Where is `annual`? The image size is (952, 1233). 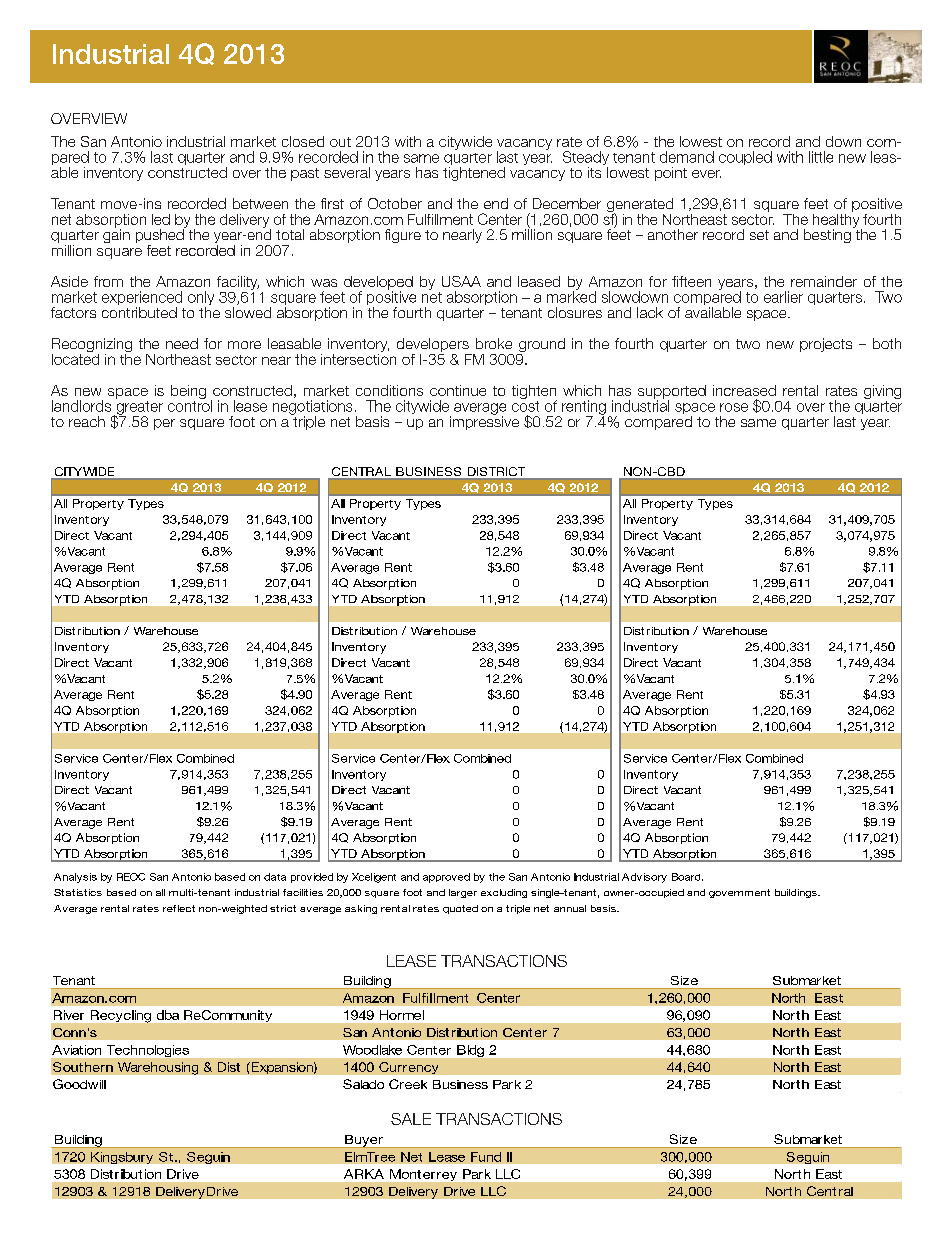 annual is located at coordinates (570, 908).
